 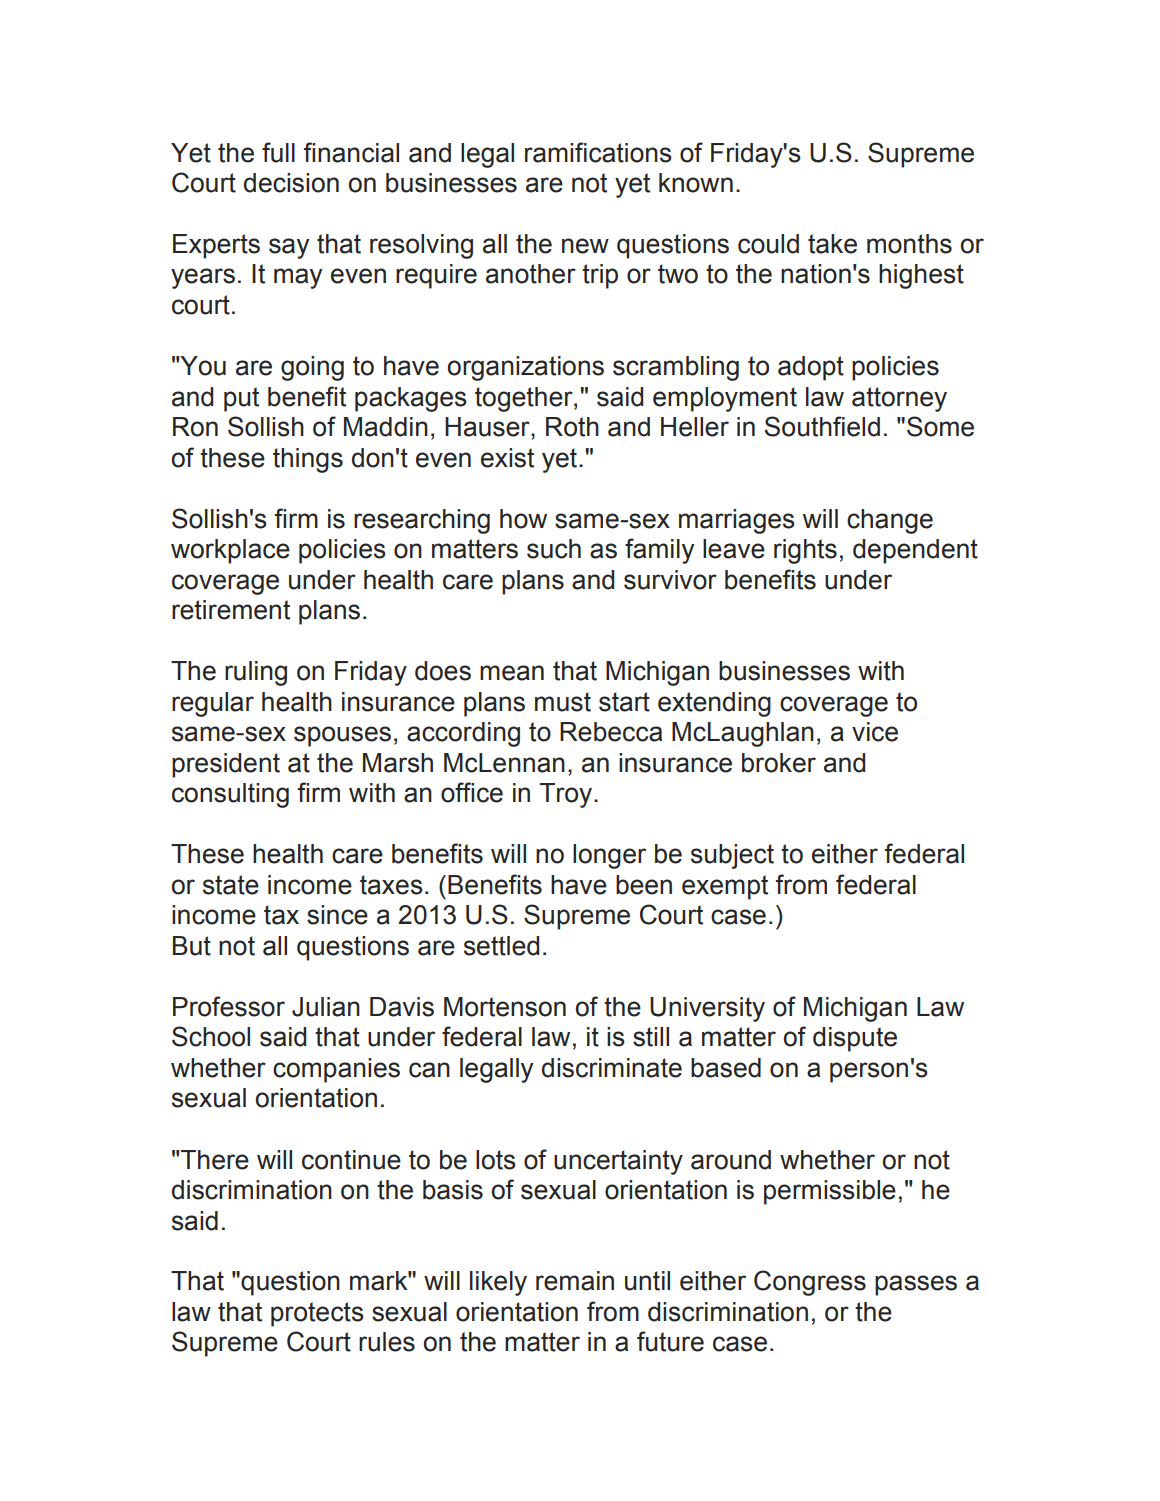 I want to click on Julian, so click(x=326, y=1007).
